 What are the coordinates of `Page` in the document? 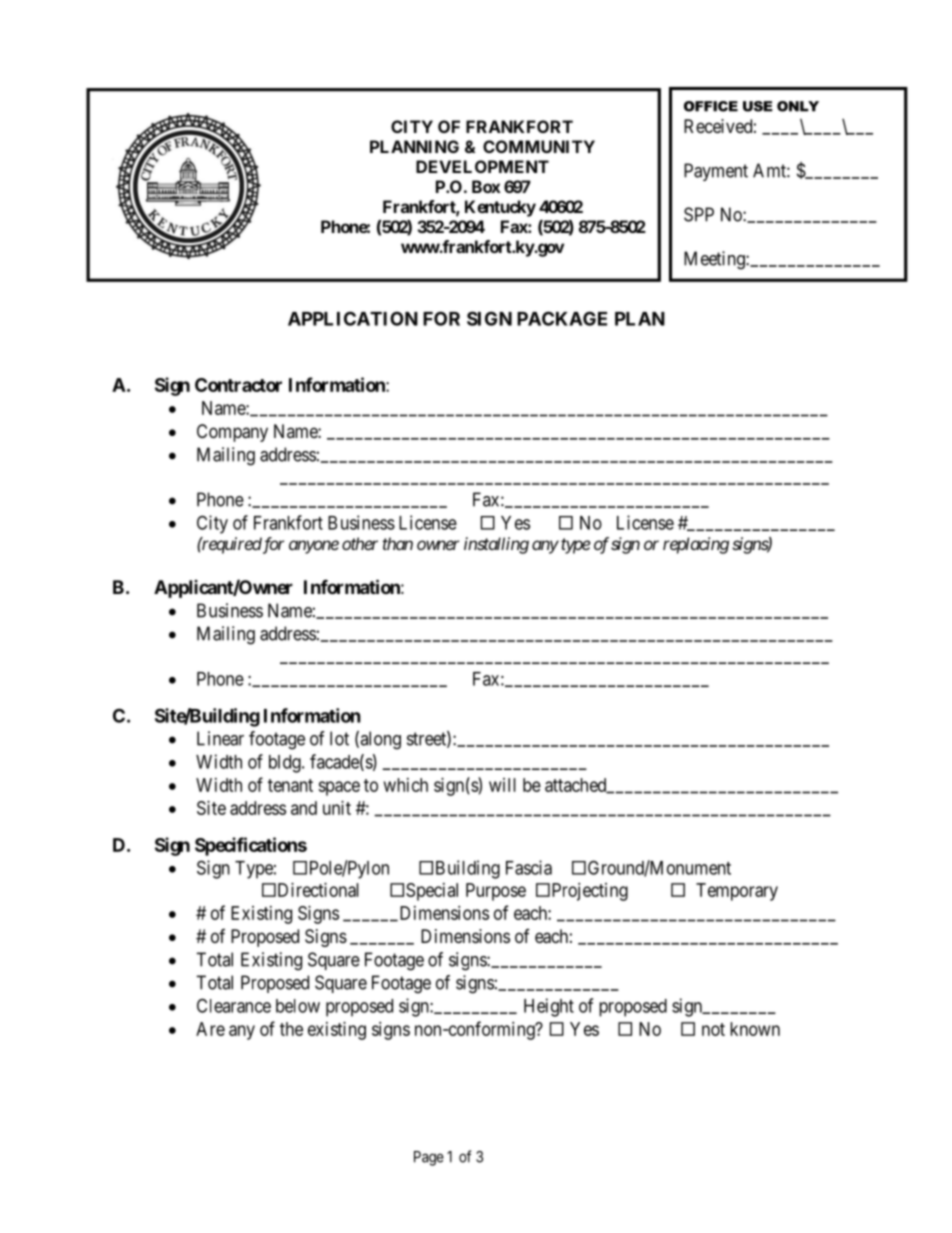 It's located at (429, 1158).
